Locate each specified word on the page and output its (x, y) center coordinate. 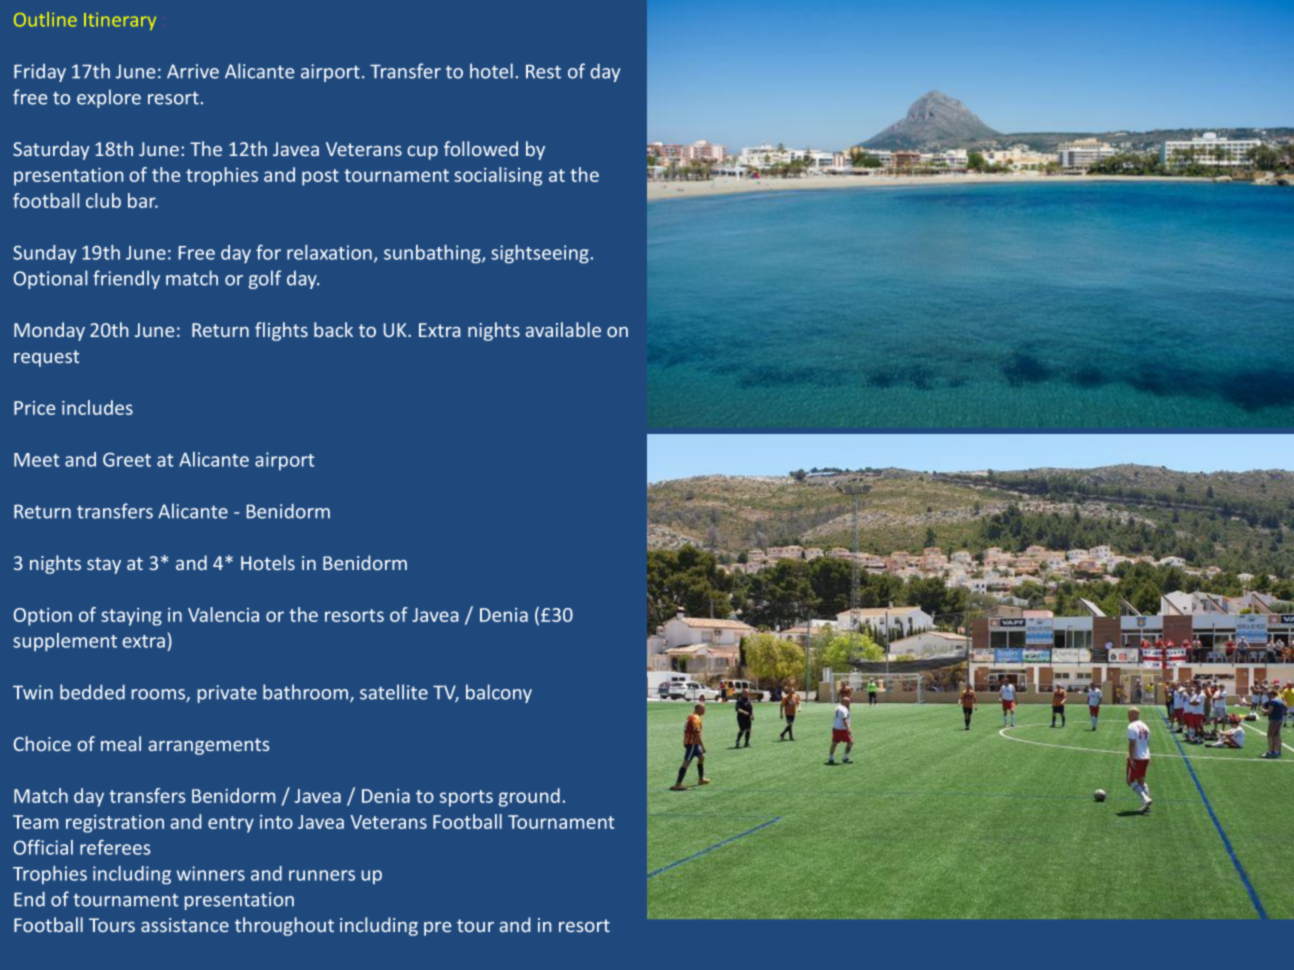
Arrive (193, 71)
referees (115, 847)
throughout (284, 926)
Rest (543, 72)
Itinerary (120, 21)
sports (466, 798)
